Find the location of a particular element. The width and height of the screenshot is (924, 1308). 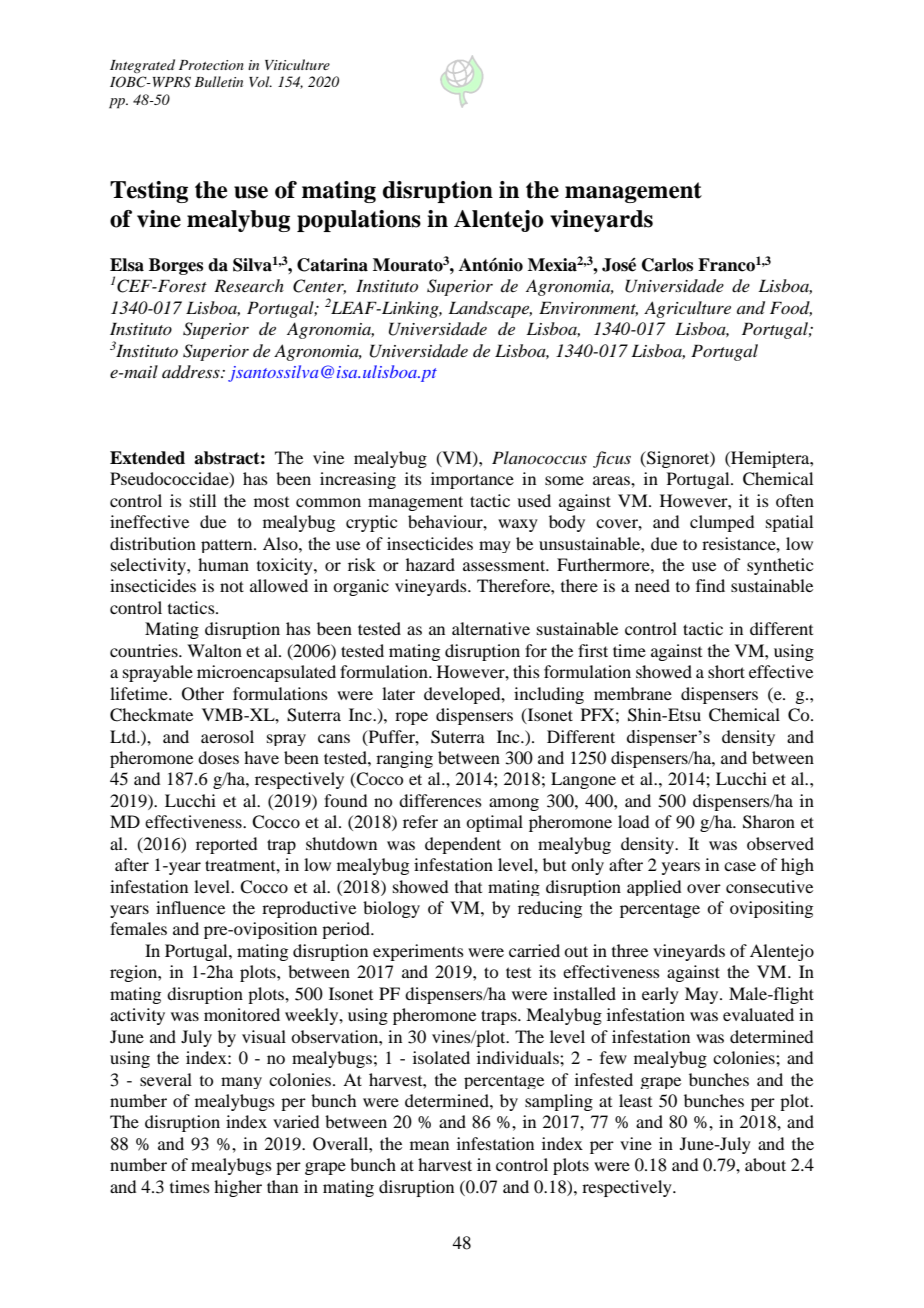

clumped is located at coordinates (722, 523).
